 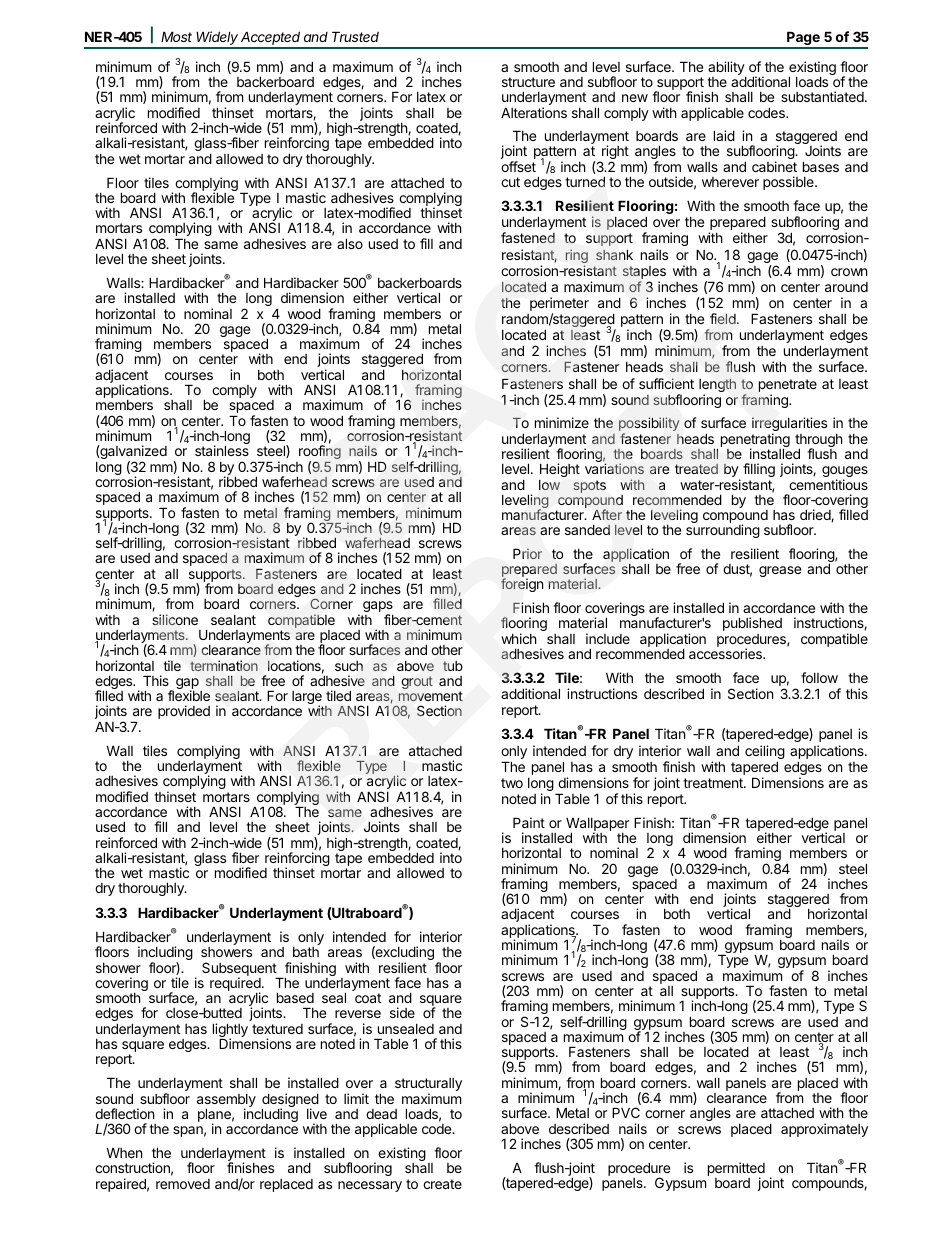 What do you see at coordinates (222, 450) in the screenshot?
I see `stainless` at bounding box center [222, 450].
